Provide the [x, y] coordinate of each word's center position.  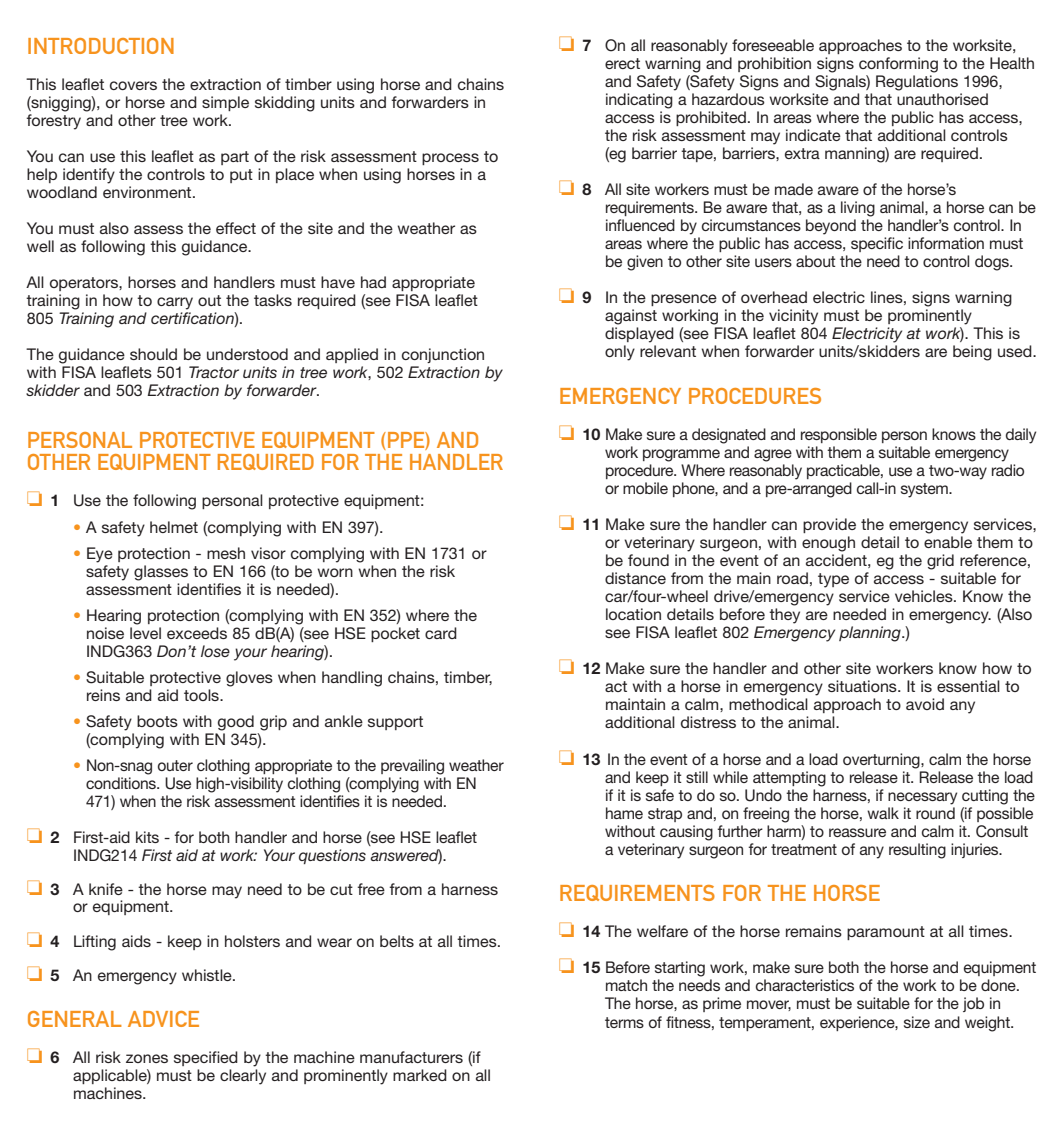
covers [133, 85]
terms [624, 1022]
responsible [839, 435]
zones [147, 1058]
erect [622, 63]
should [153, 354]
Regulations [917, 83]
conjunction [443, 355]
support [395, 723]
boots [157, 721]
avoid [925, 704]
